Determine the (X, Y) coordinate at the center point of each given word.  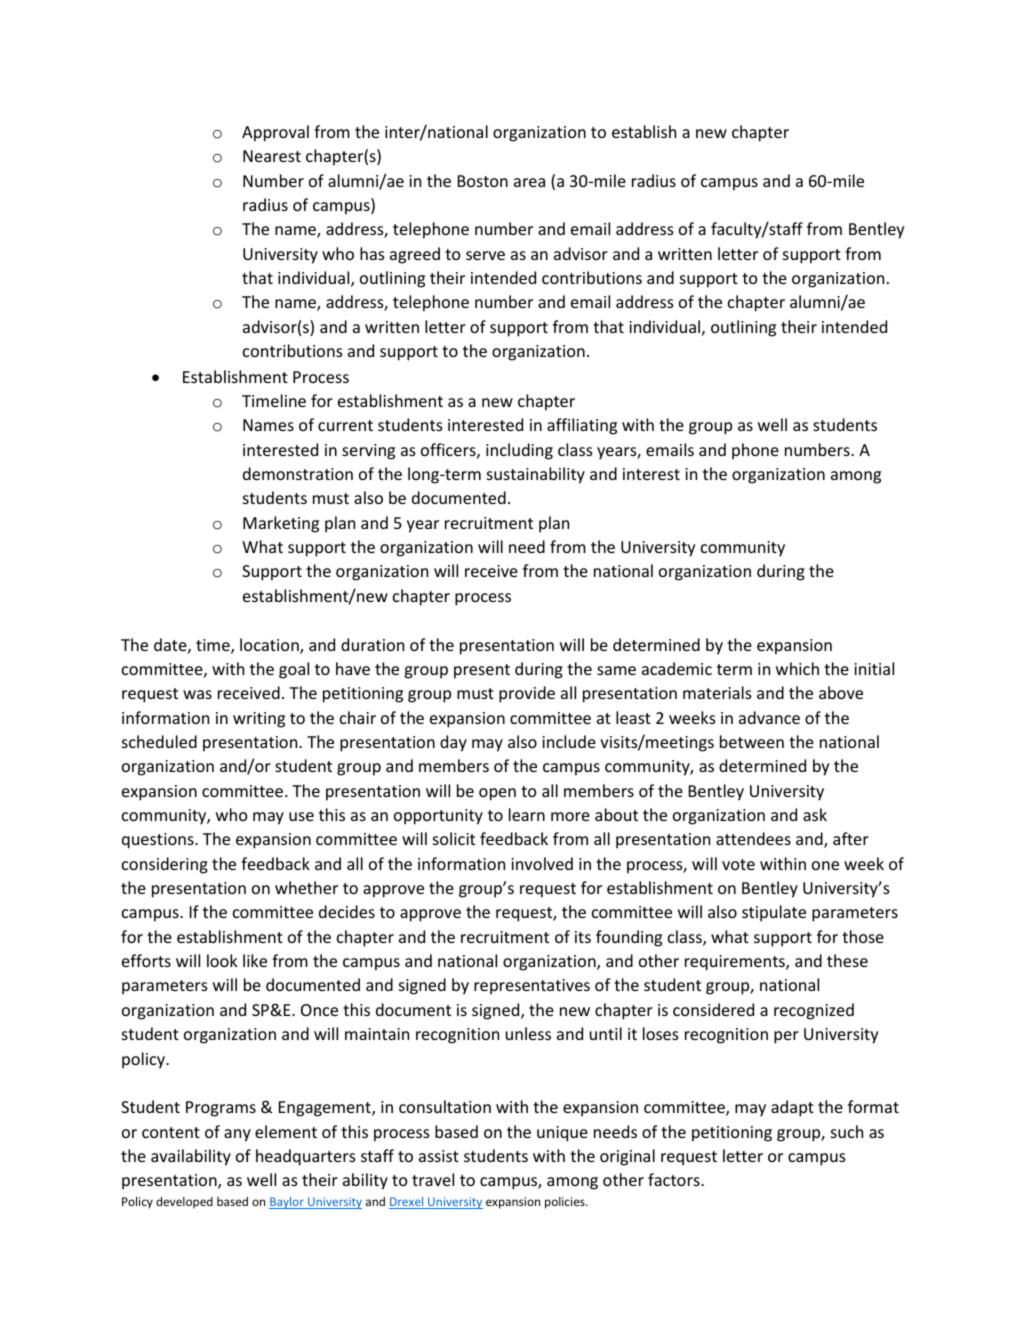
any (237, 1135)
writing (259, 720)
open (497, 794)
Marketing (281, 524)
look (222, 960)
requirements (736, 963)
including (519, 451)
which (797, 668)
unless (528, 1033)
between (752, 741)
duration (372, 644)
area (529, 182)
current (345, 425)
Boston (483, 181)
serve (485, 255)
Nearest (272, 156)
